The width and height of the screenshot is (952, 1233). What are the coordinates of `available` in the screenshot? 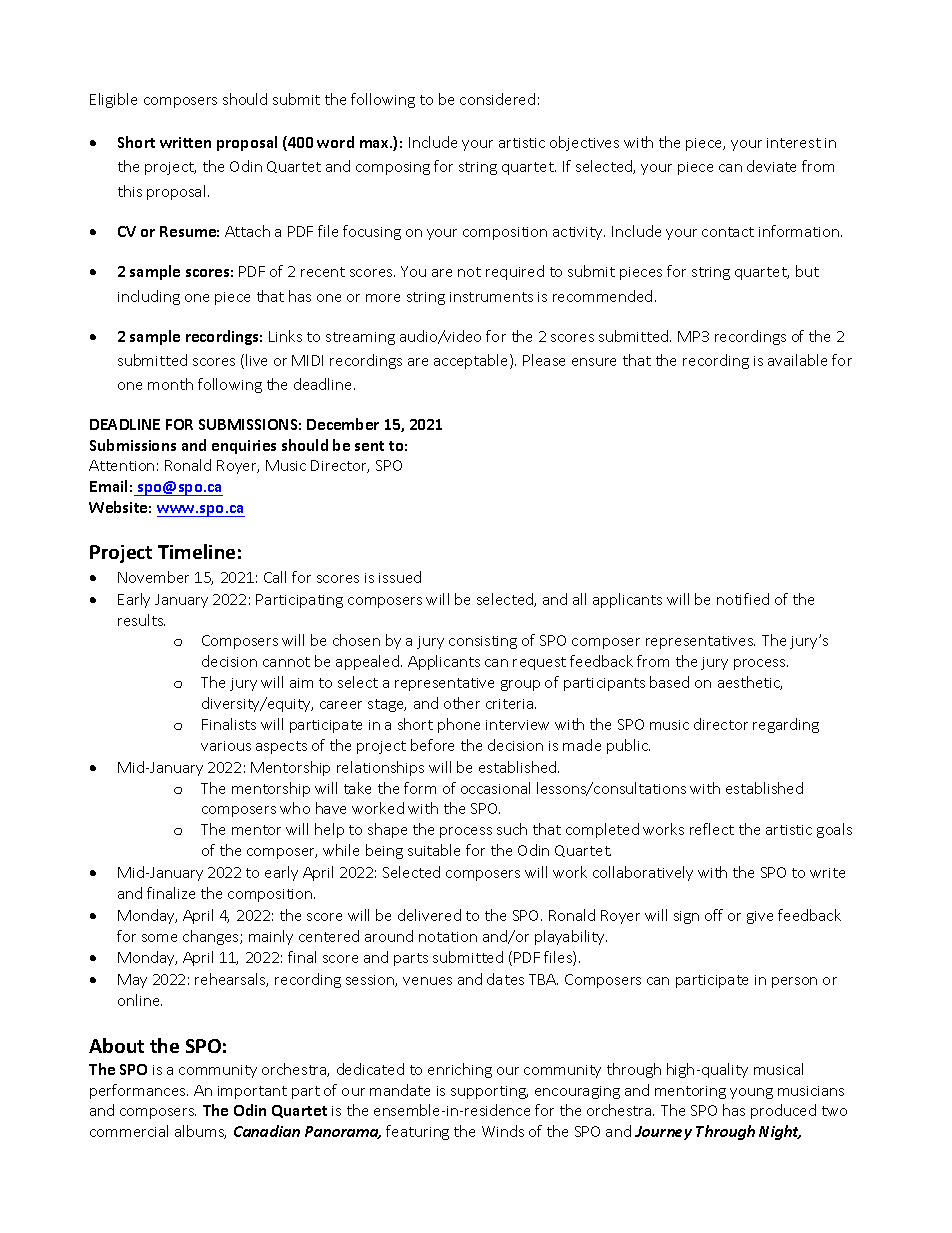 It's located at (797, 360).
